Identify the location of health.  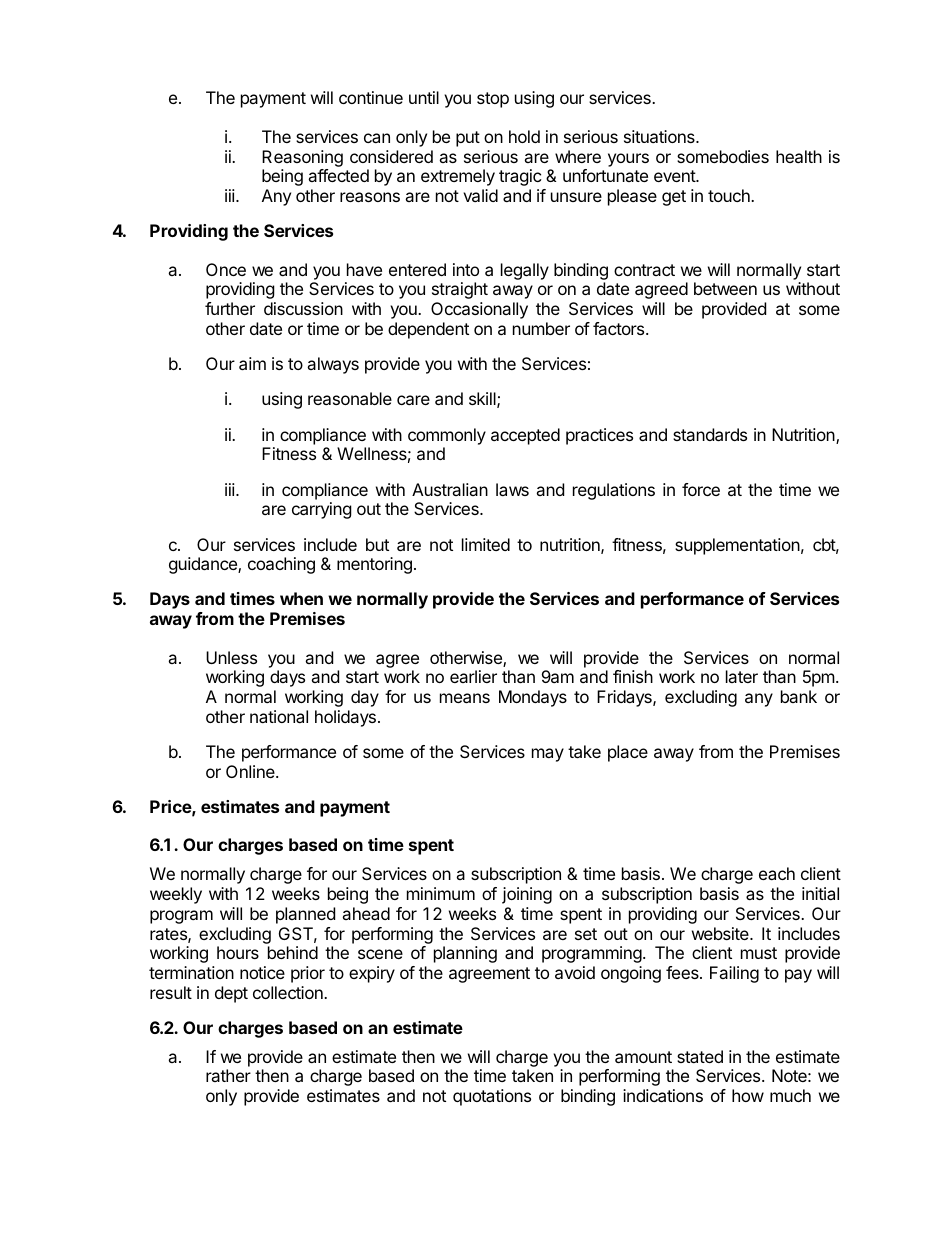
(799, 156).
